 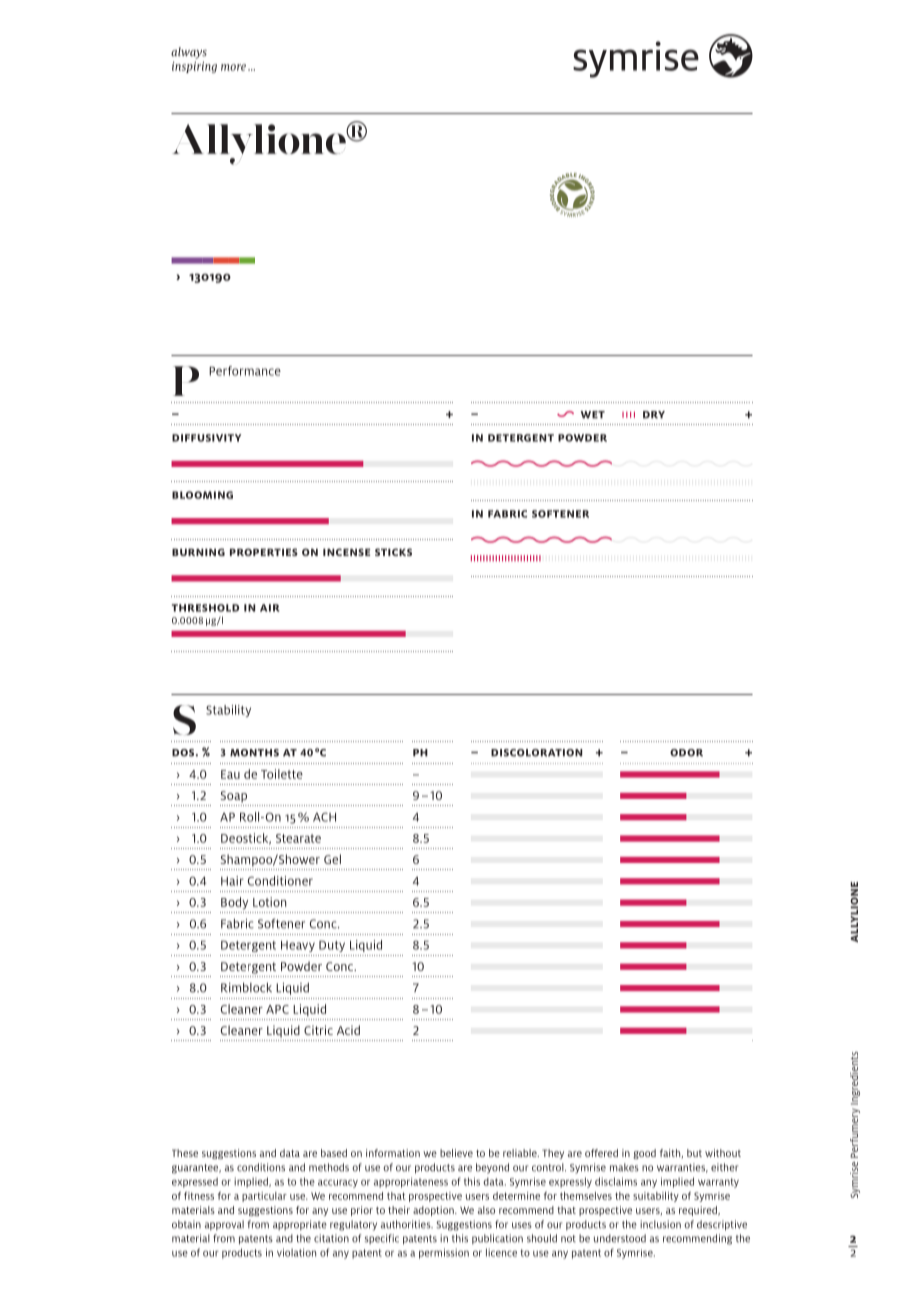 I want to click on APC, so click(x=277, y=1009).
